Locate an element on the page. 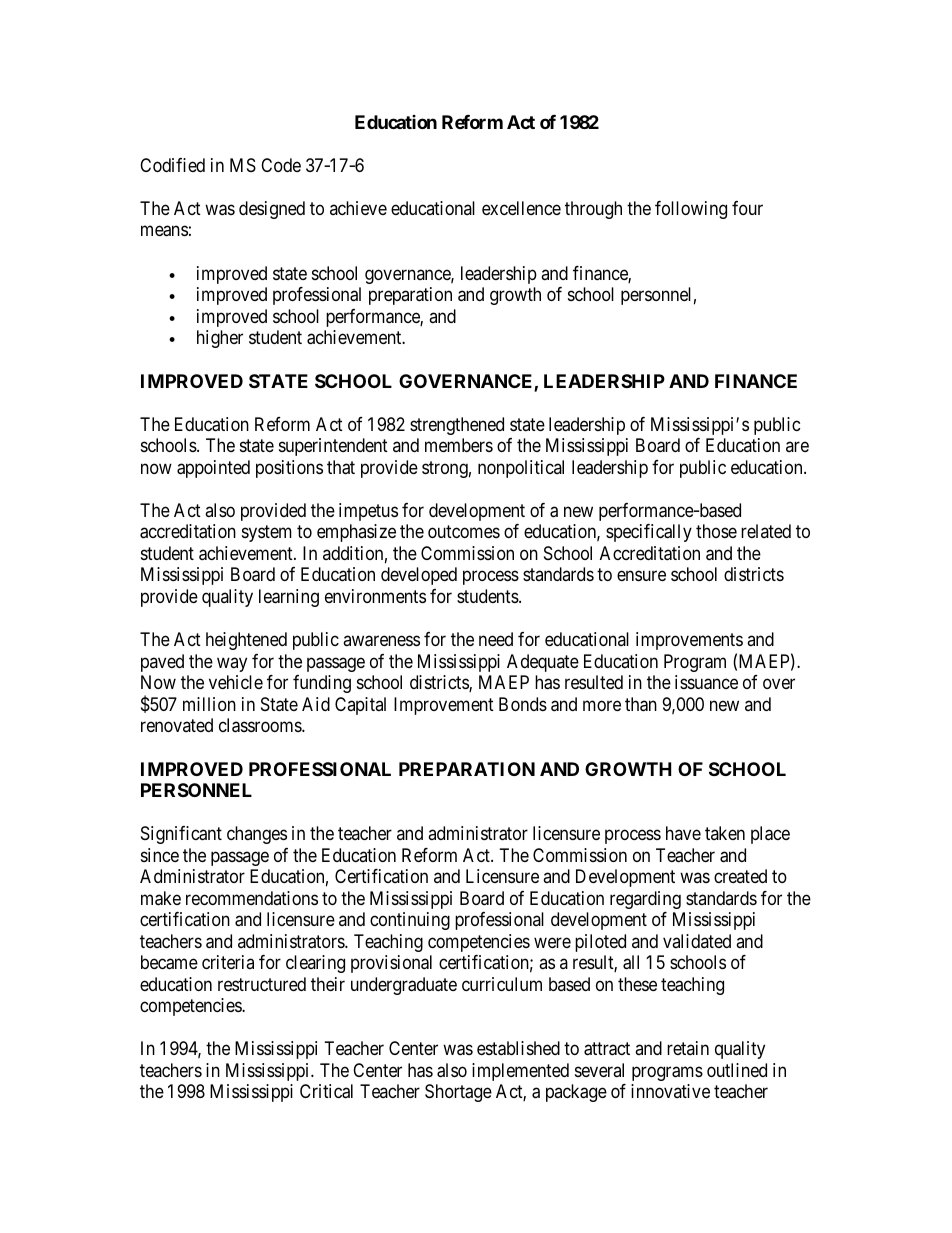  classrooms is located at coordinates (261, 725).
